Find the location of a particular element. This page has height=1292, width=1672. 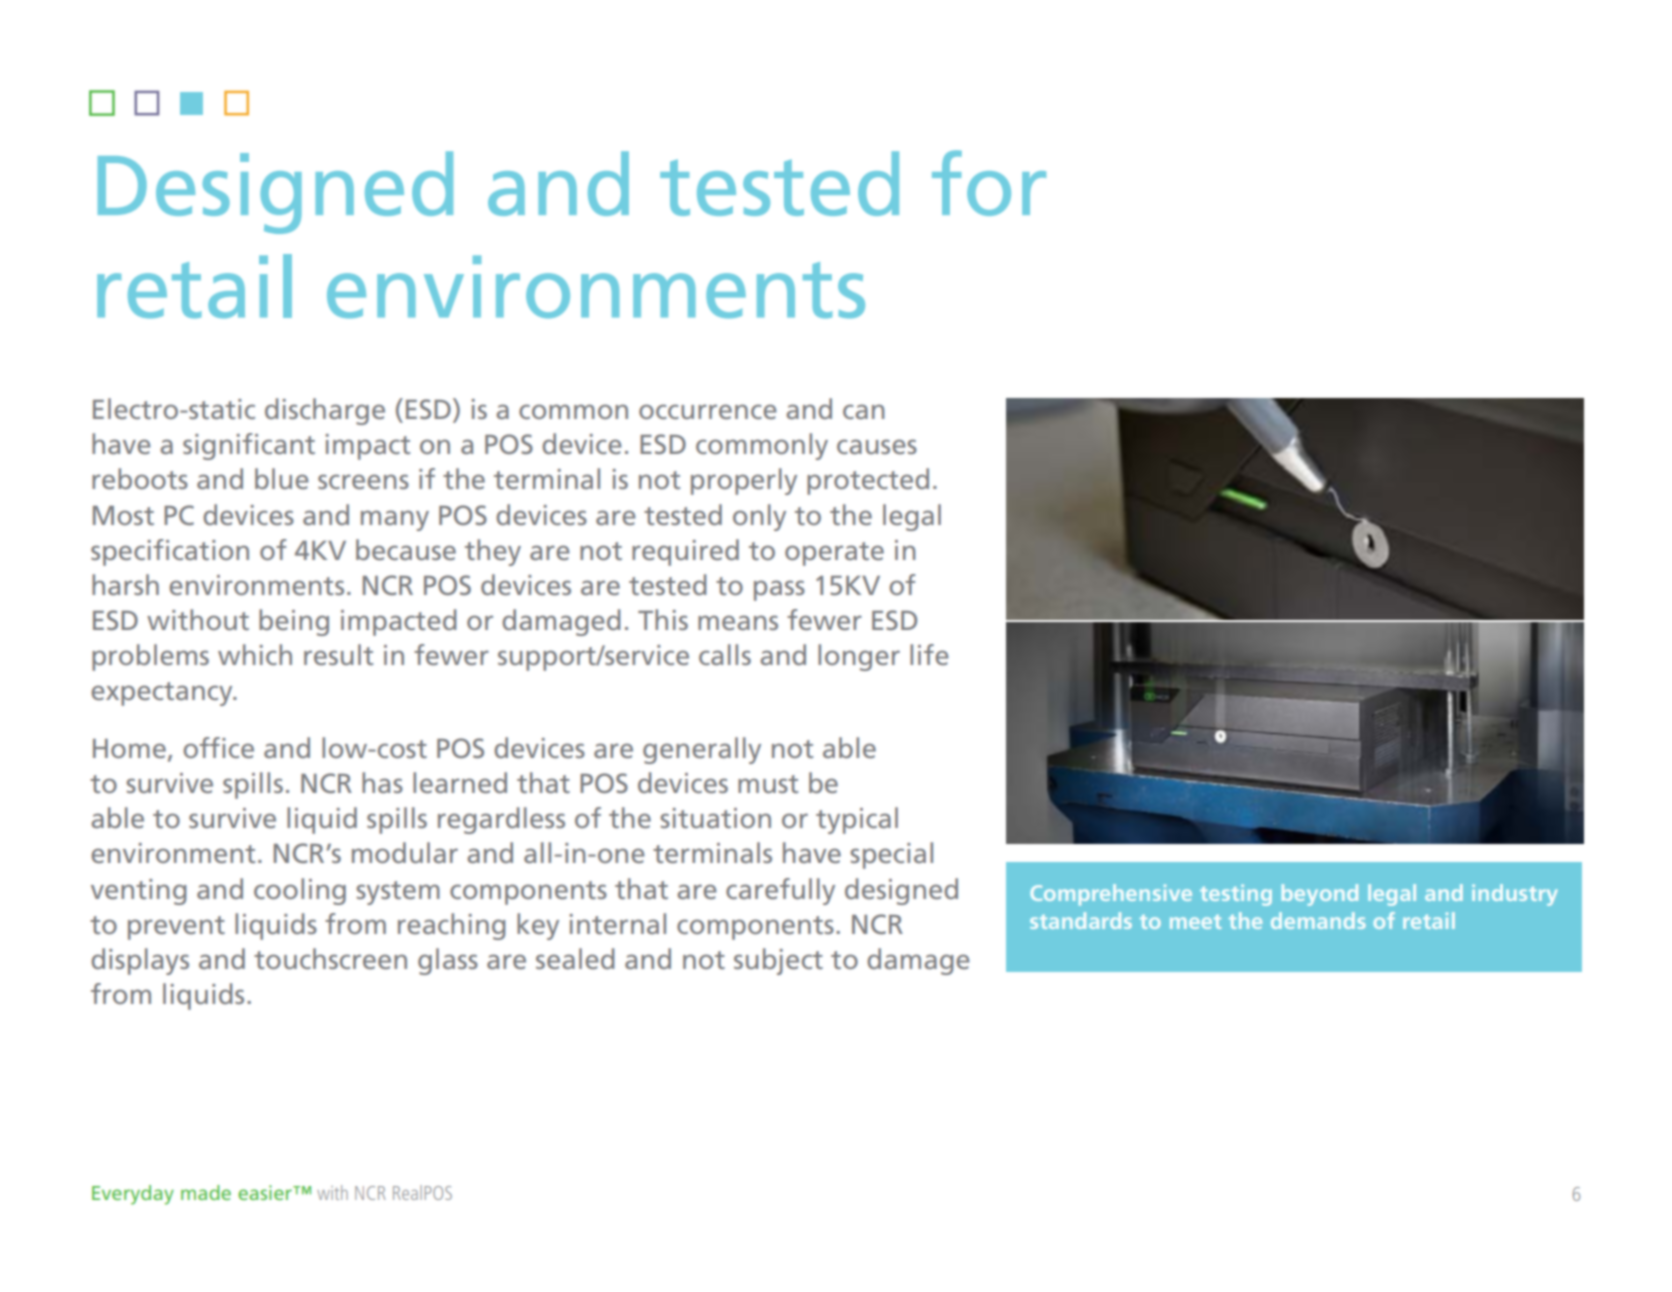

causes is located at coordinates (877, 446).
